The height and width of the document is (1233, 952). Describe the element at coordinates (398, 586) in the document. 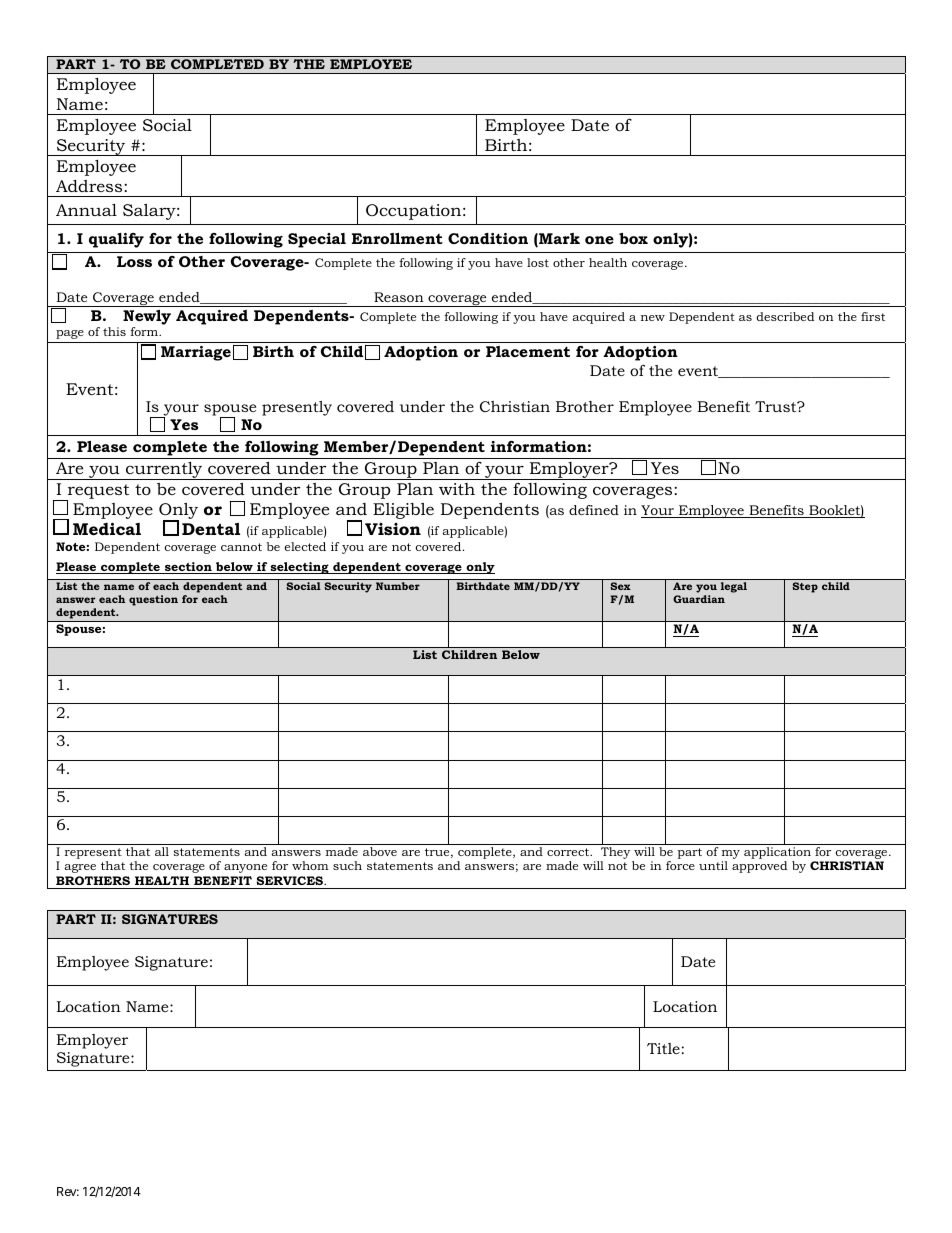

I see `Number` at that location.
